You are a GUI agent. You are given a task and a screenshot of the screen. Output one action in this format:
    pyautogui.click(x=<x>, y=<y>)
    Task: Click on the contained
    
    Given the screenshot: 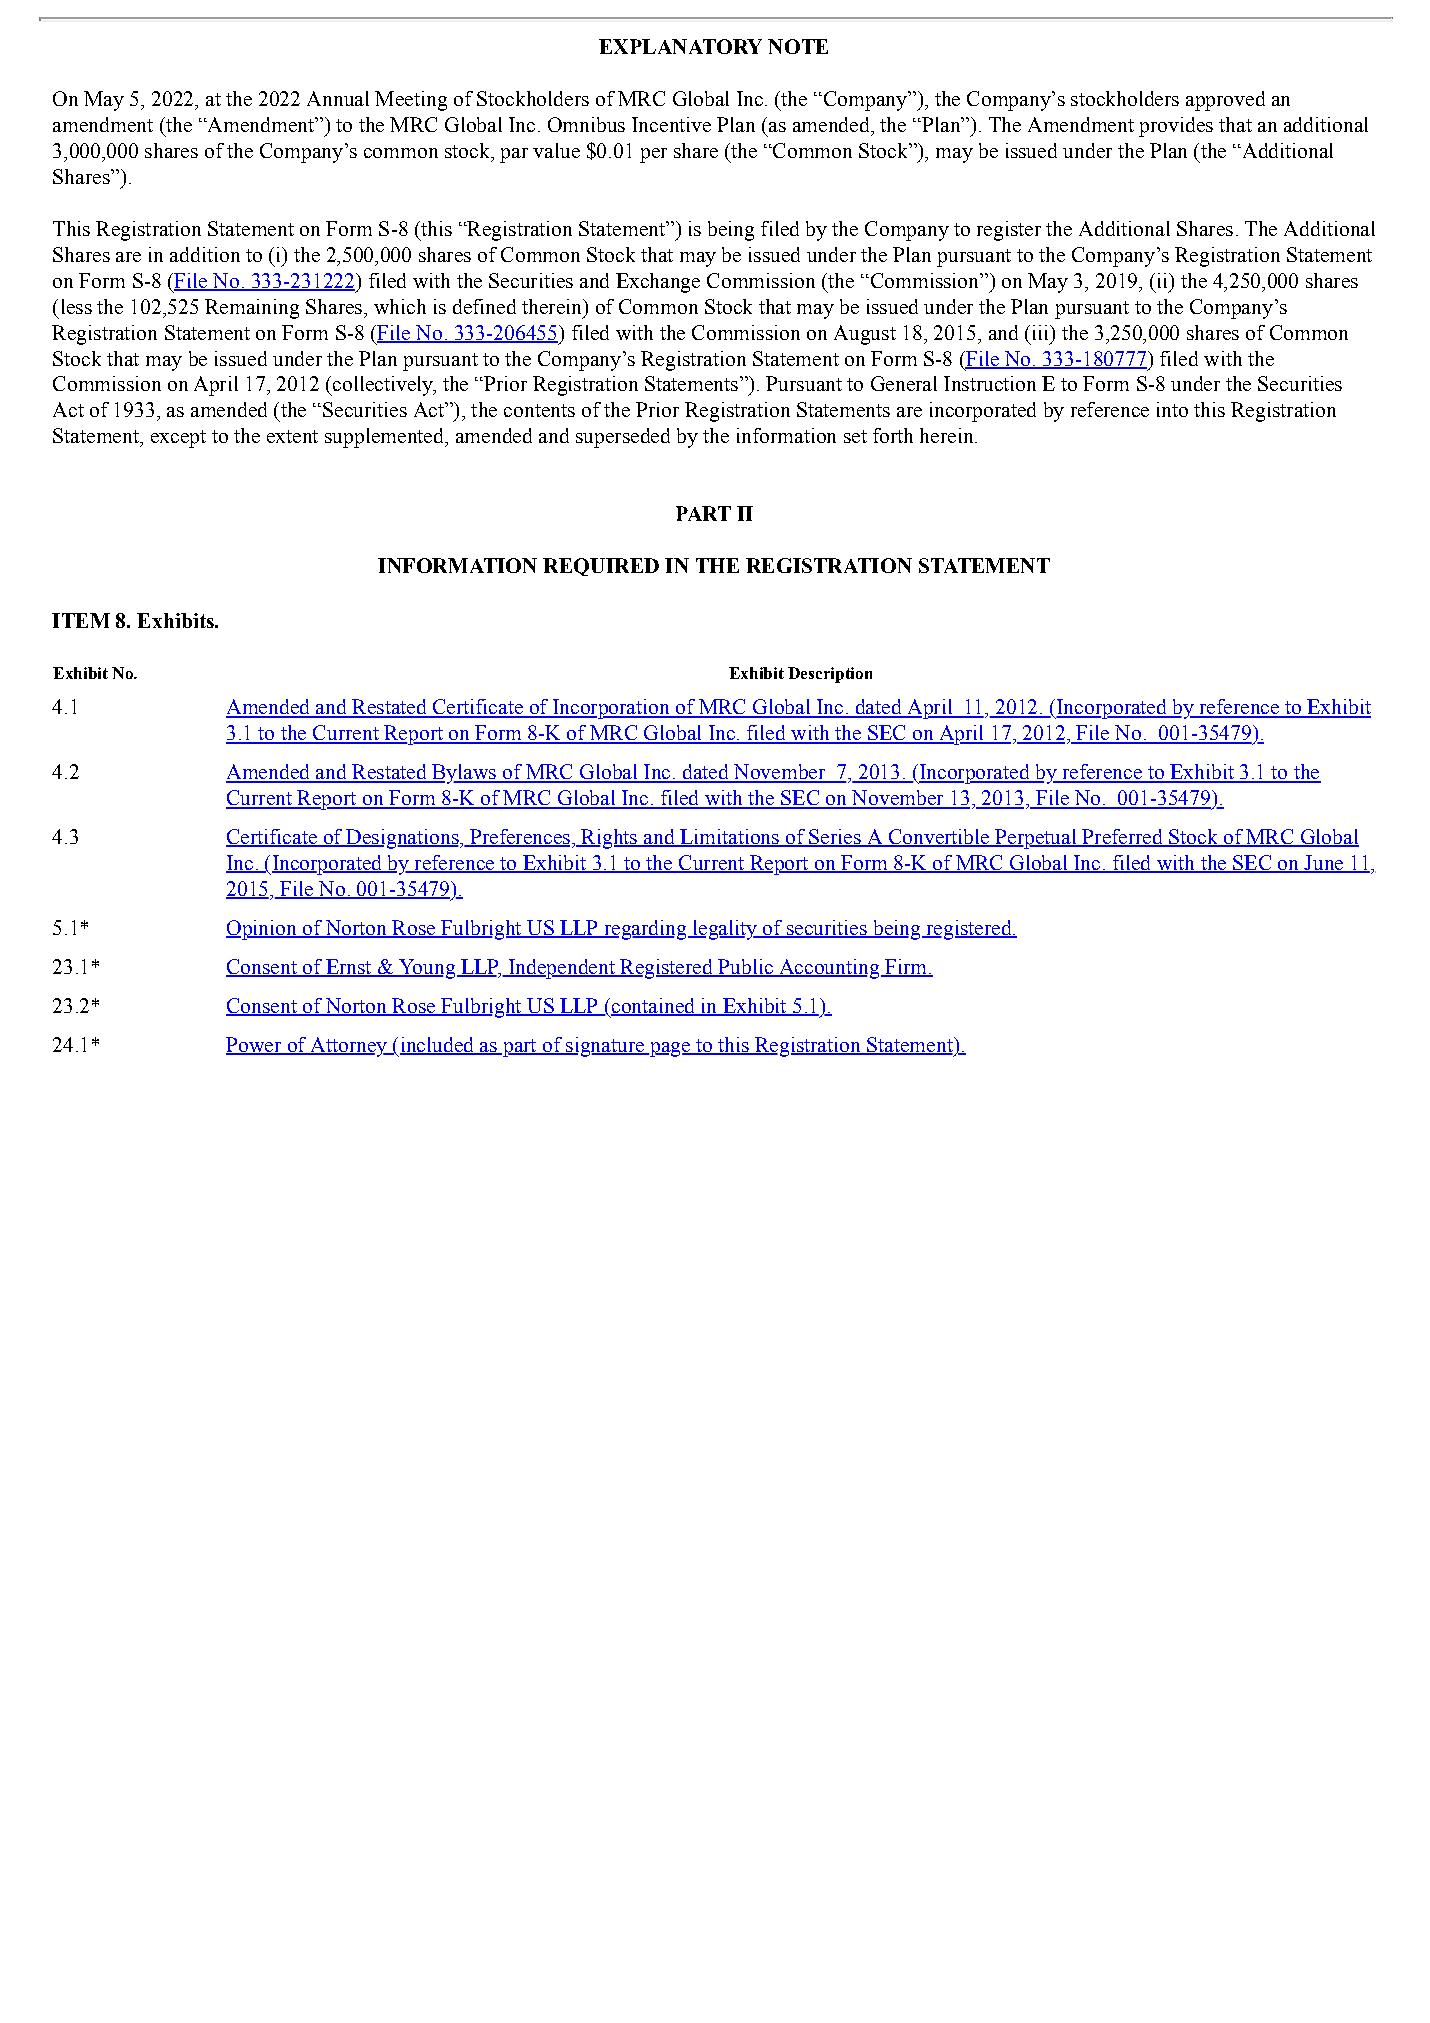 What is the action you would take?
    pyautogui.click(x=653, y=1006)
